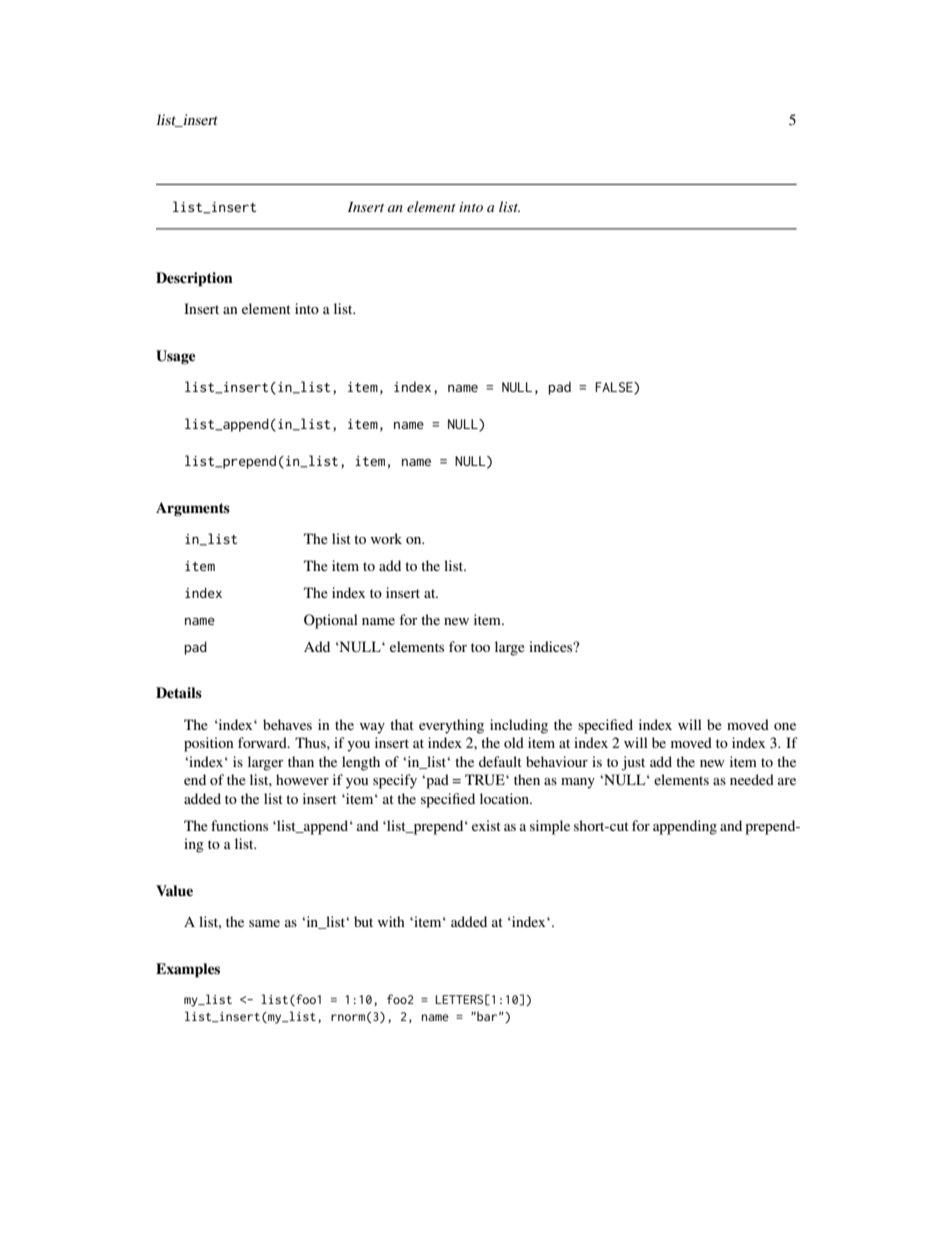 The width and height of the screenshot is (952, 1233). What do you see at coordinates (331, 621) in the screenshot?
I see `Optional` at bounding box center [331, 621].
